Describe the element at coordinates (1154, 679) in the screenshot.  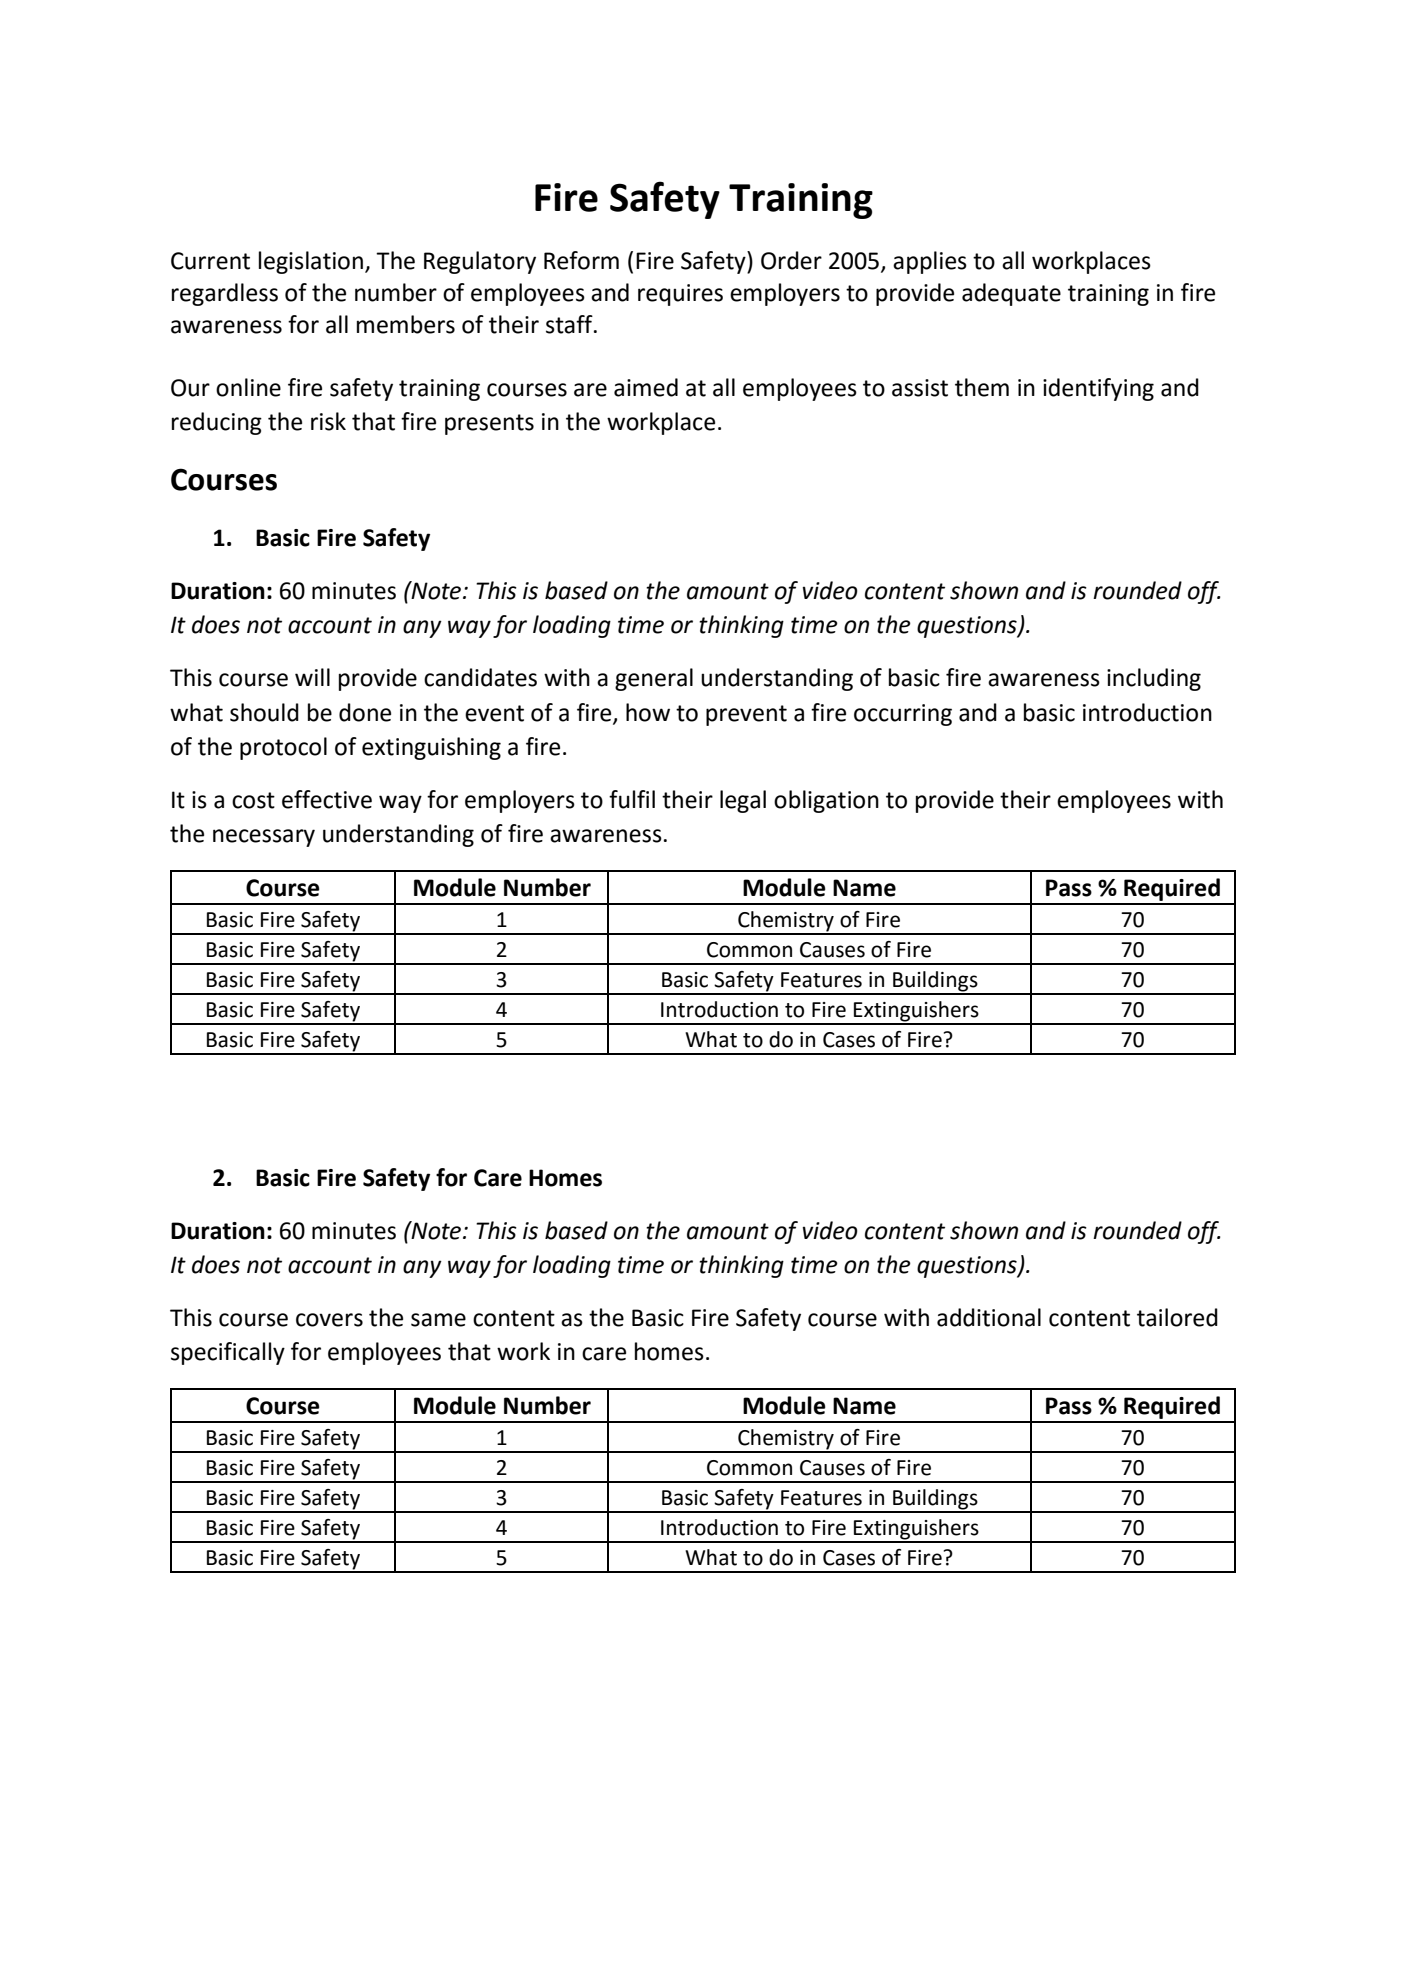
I see `including` at that location.
